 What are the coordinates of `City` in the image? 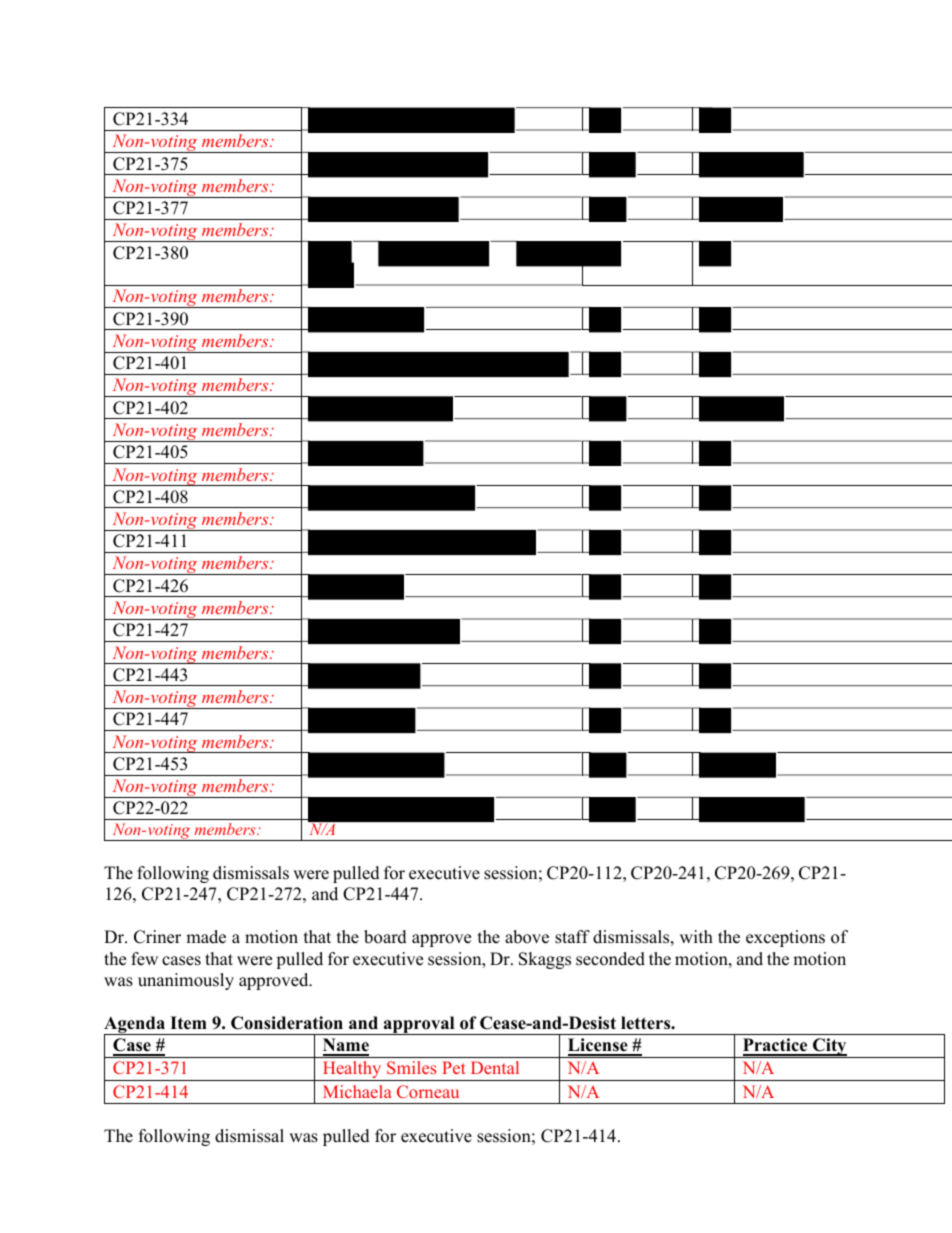 It's located at (830, 1048).
